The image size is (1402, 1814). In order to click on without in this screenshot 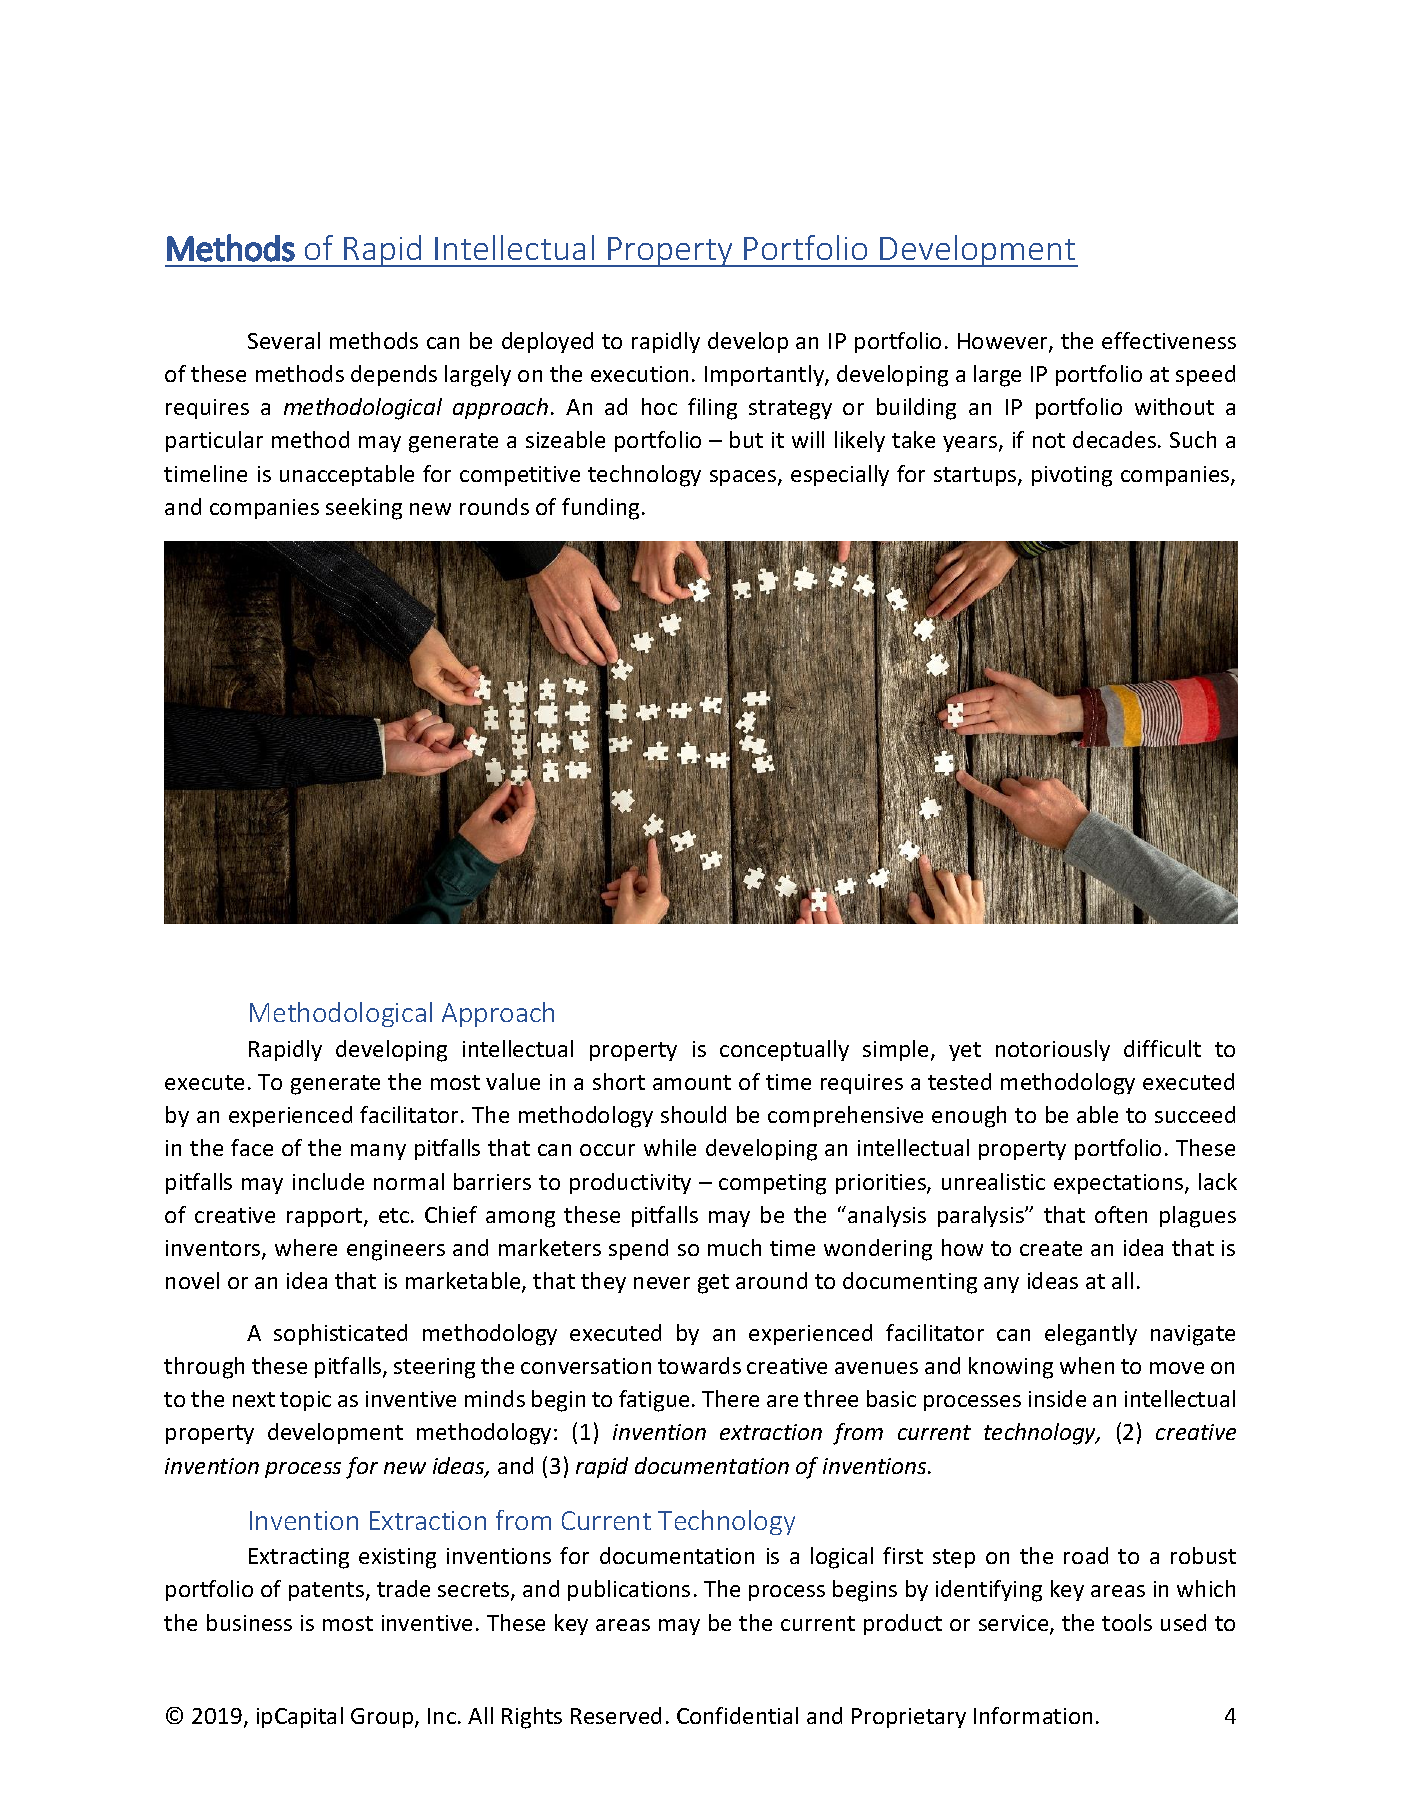, I will do `click(1174, 406)`.
